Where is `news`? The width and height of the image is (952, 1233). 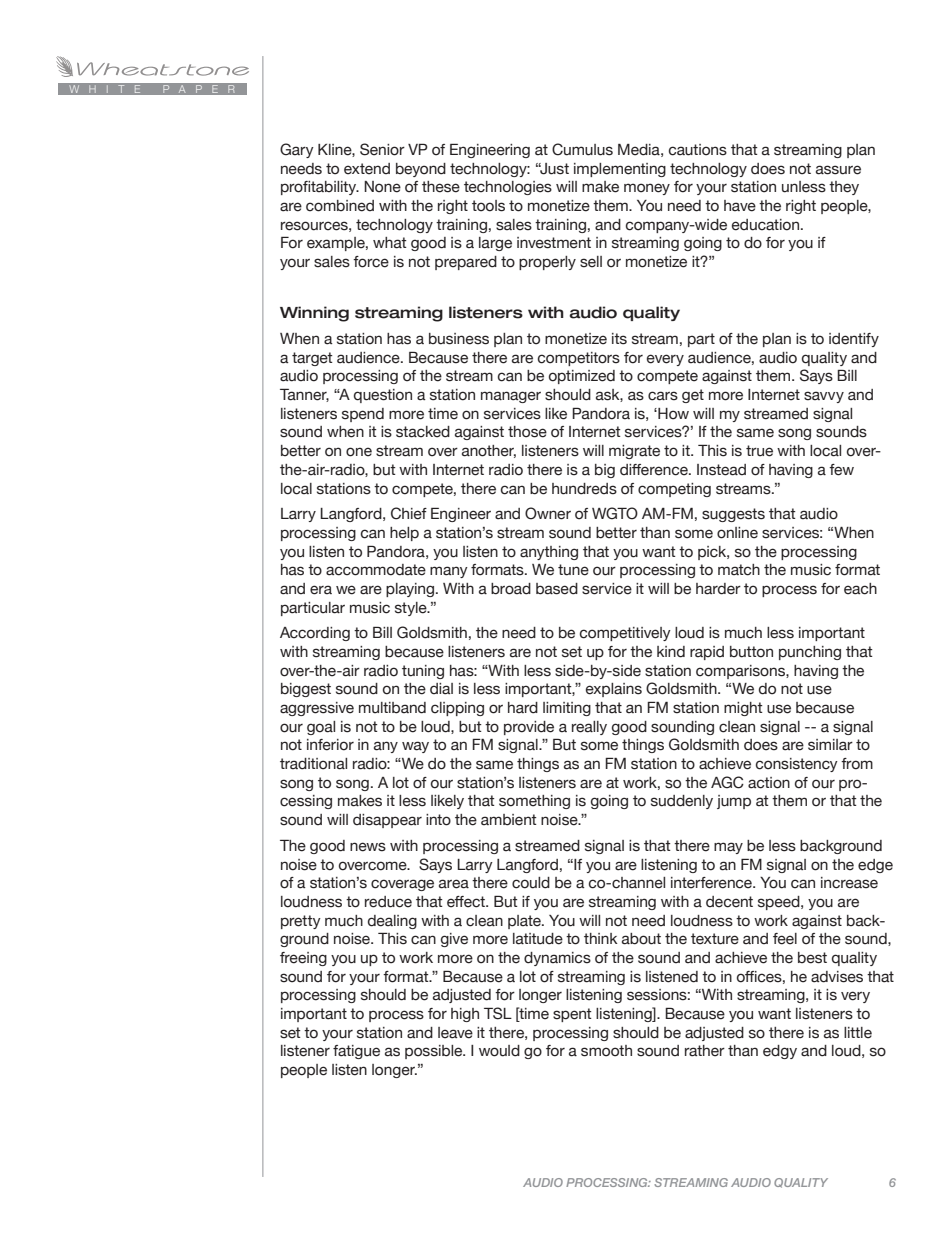 news is located at coordinates (368, 847).
